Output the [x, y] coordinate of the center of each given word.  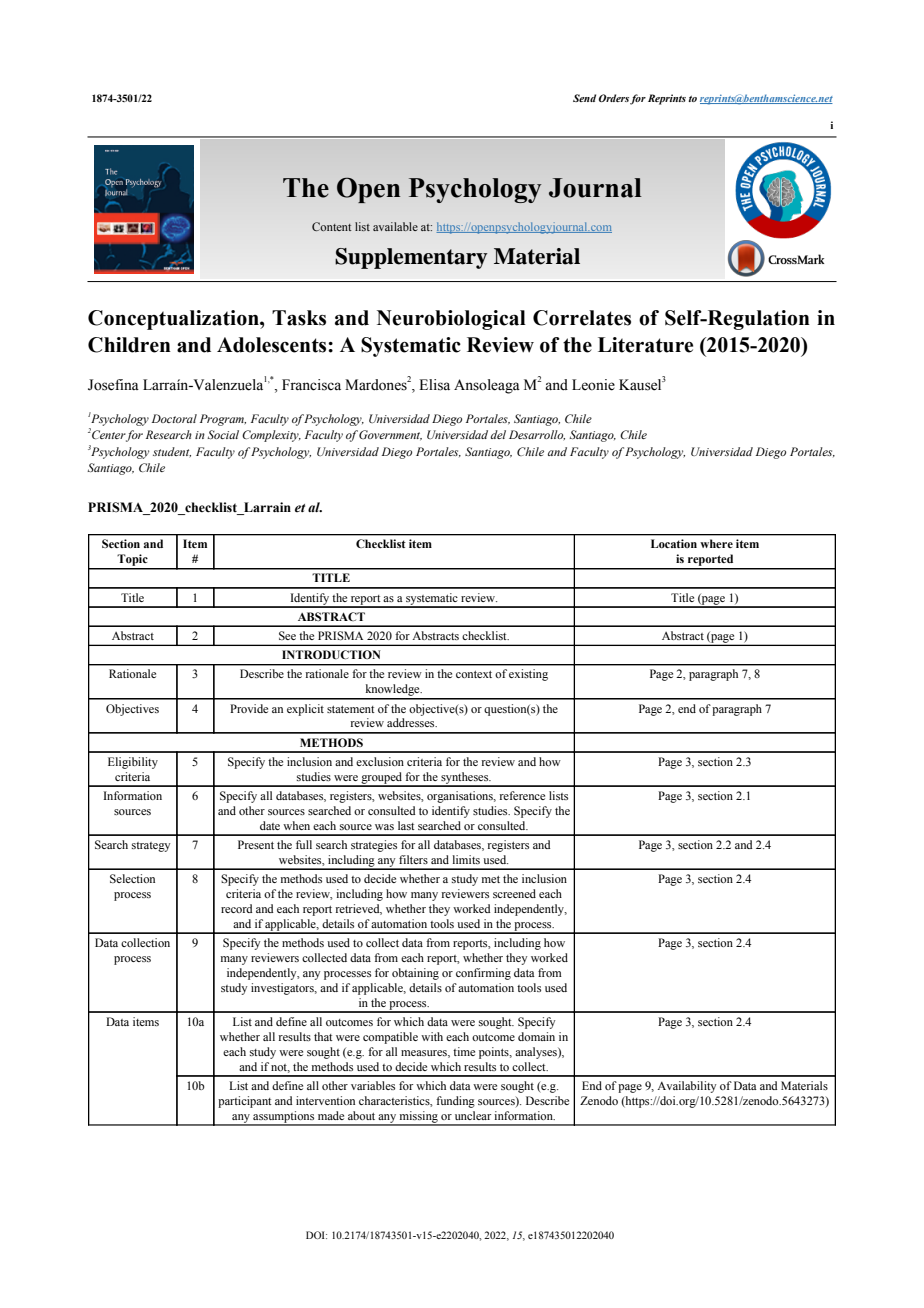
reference [522, 795]
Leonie [593, 385]
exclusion [380, 761]
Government [390, 435]
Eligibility [133, 763]
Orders [614, 98]
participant [245, 1102]
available [395, 226]
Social [223, 434]
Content [331, 226]
